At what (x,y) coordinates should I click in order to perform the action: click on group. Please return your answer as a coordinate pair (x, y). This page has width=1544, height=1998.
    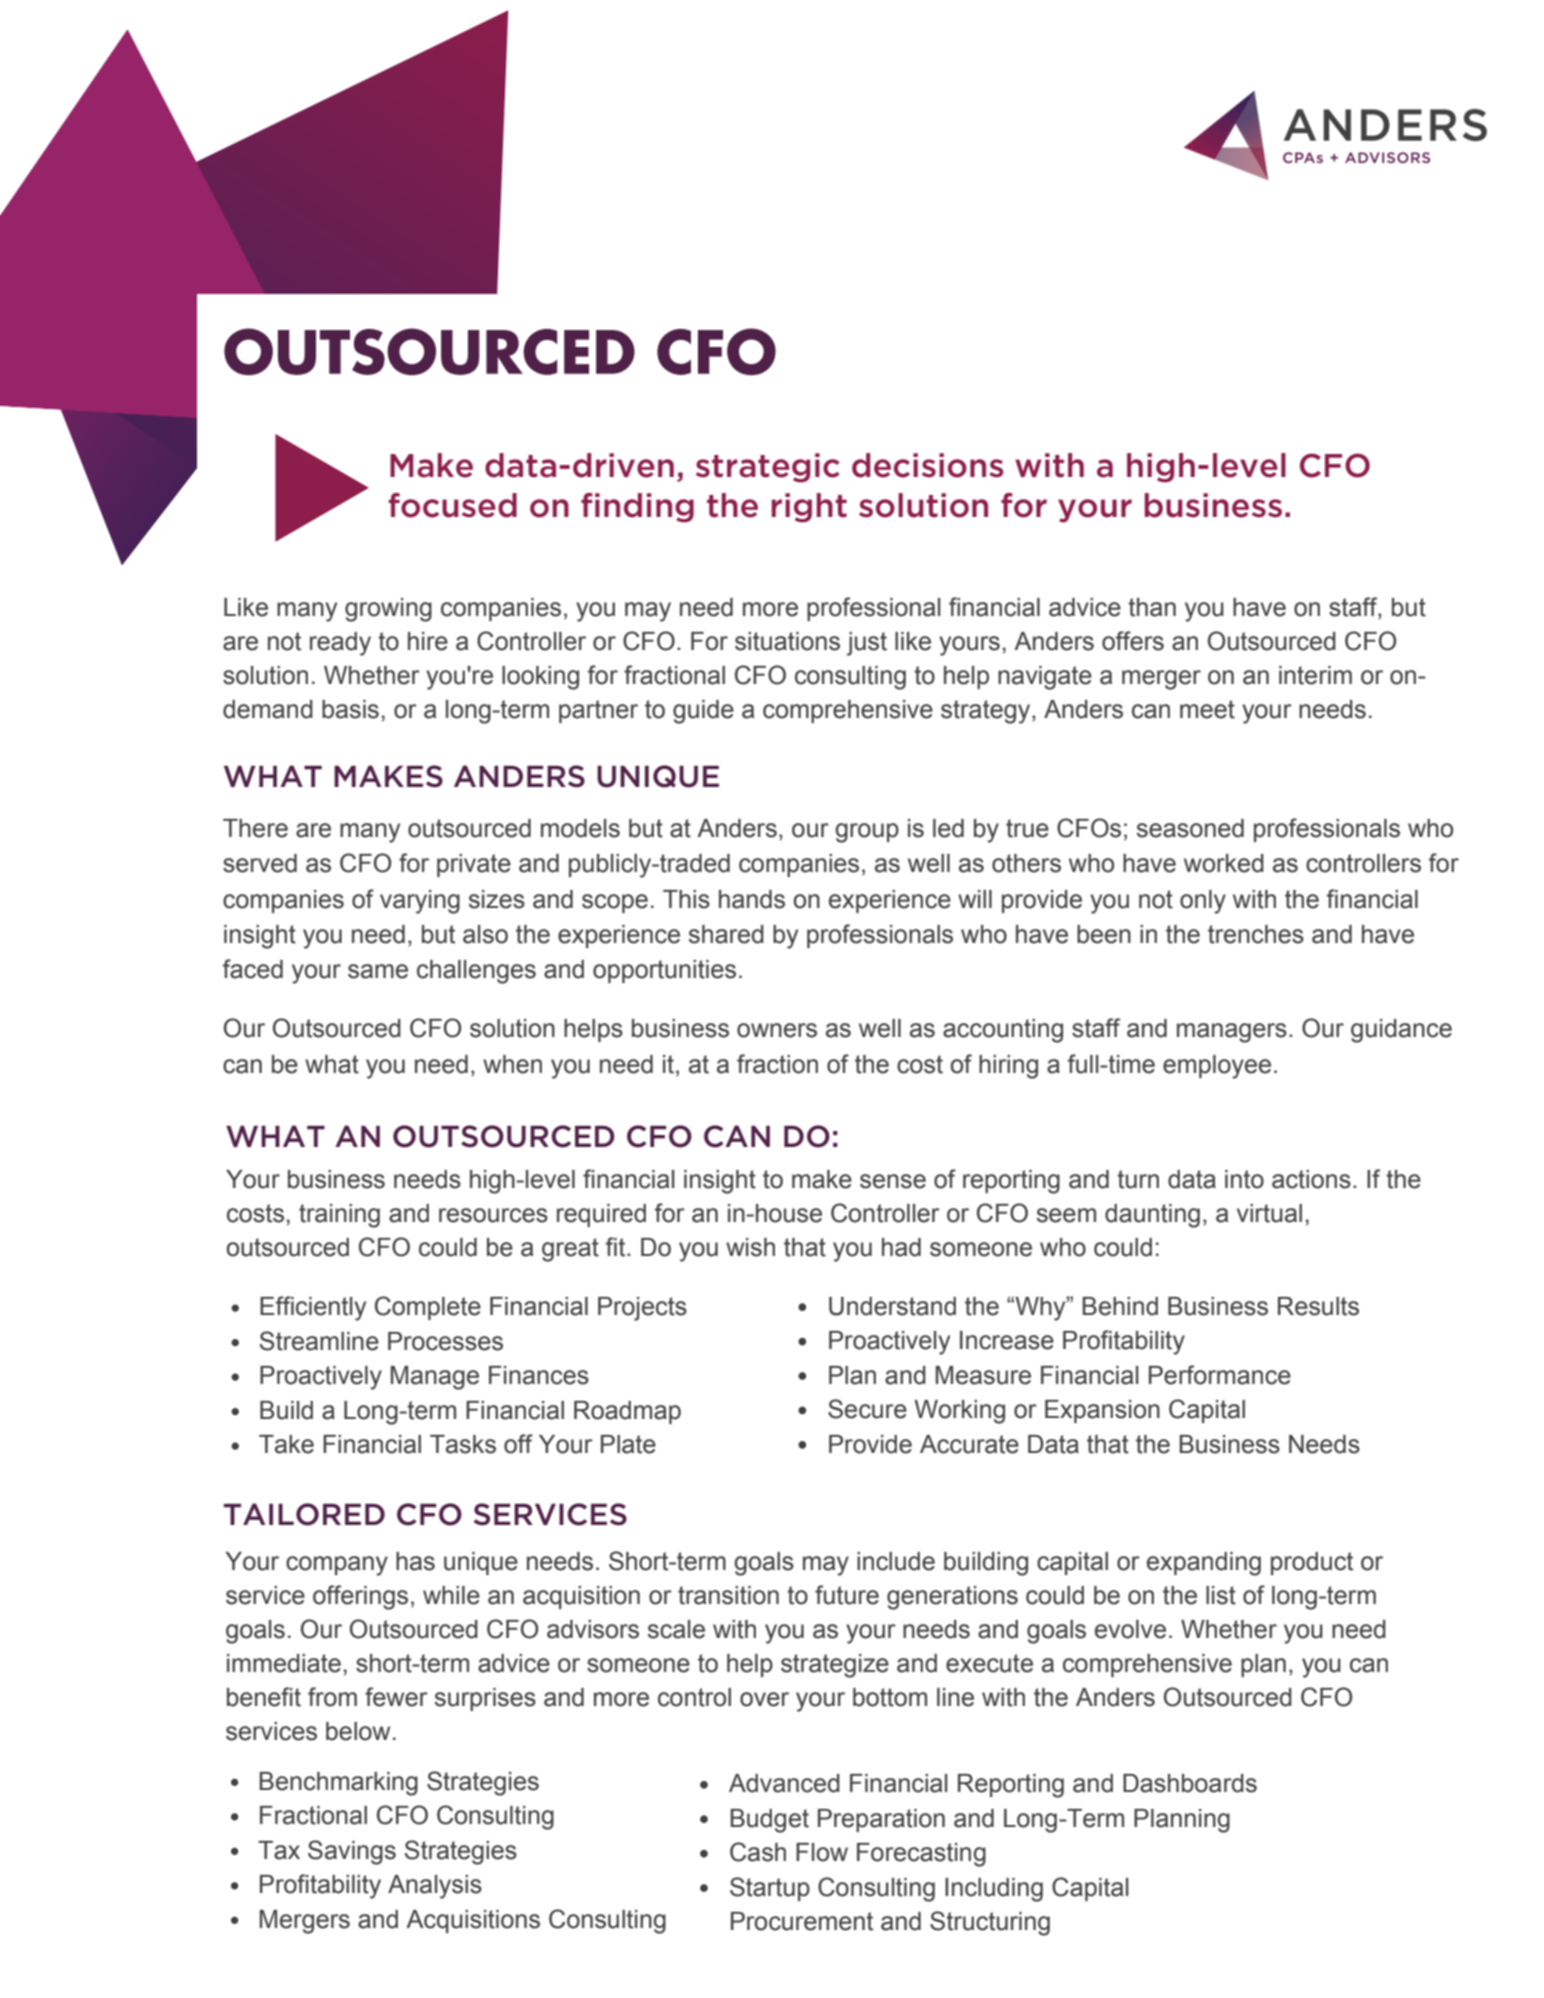
    Looking at the image, I should click on (867, 833).
